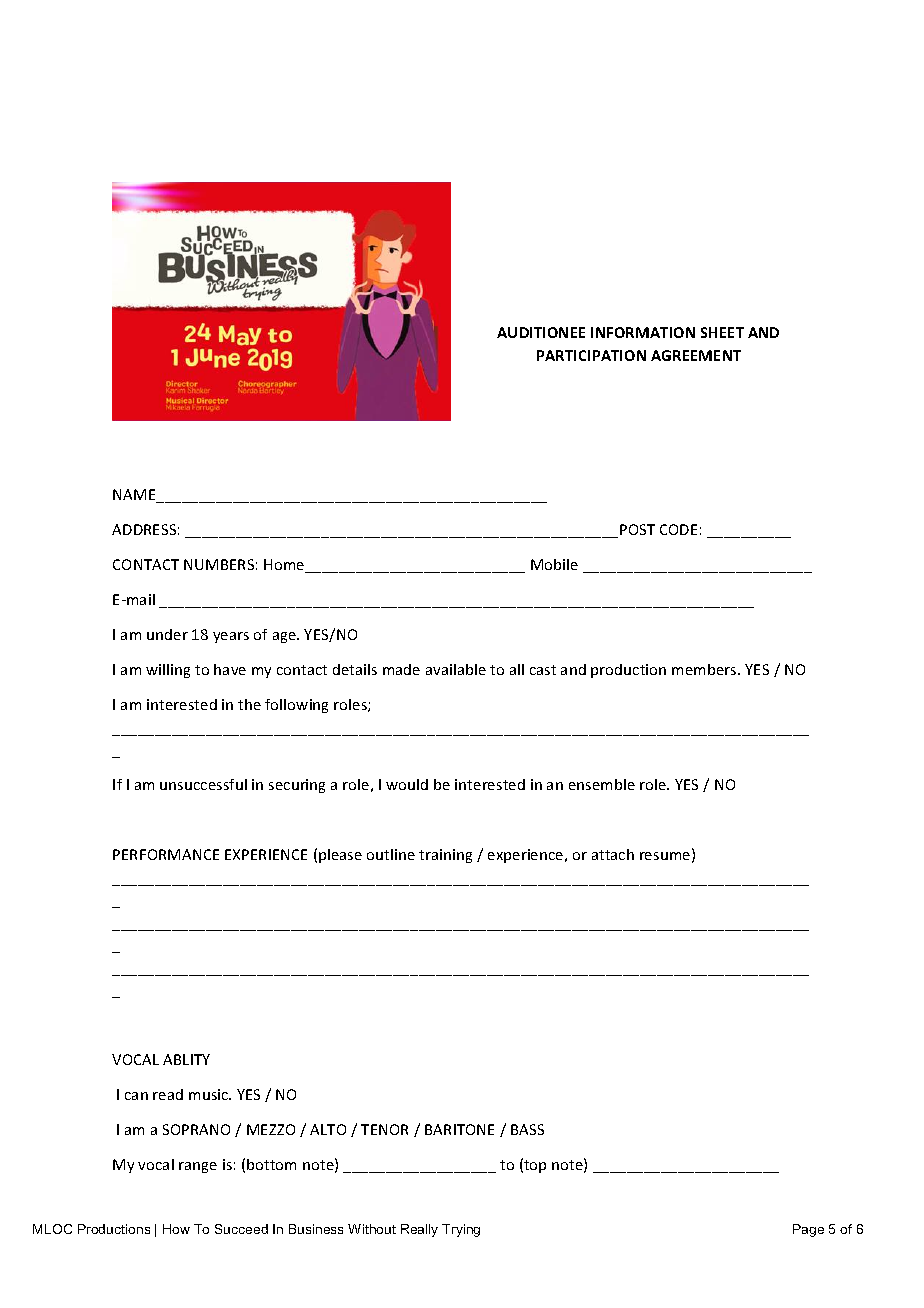 The width and height of the document is (924, 1308). What do you see at coordinates (459, 1129) in the document?
I see `BARITONE` at bounding box center [459, 1129].
